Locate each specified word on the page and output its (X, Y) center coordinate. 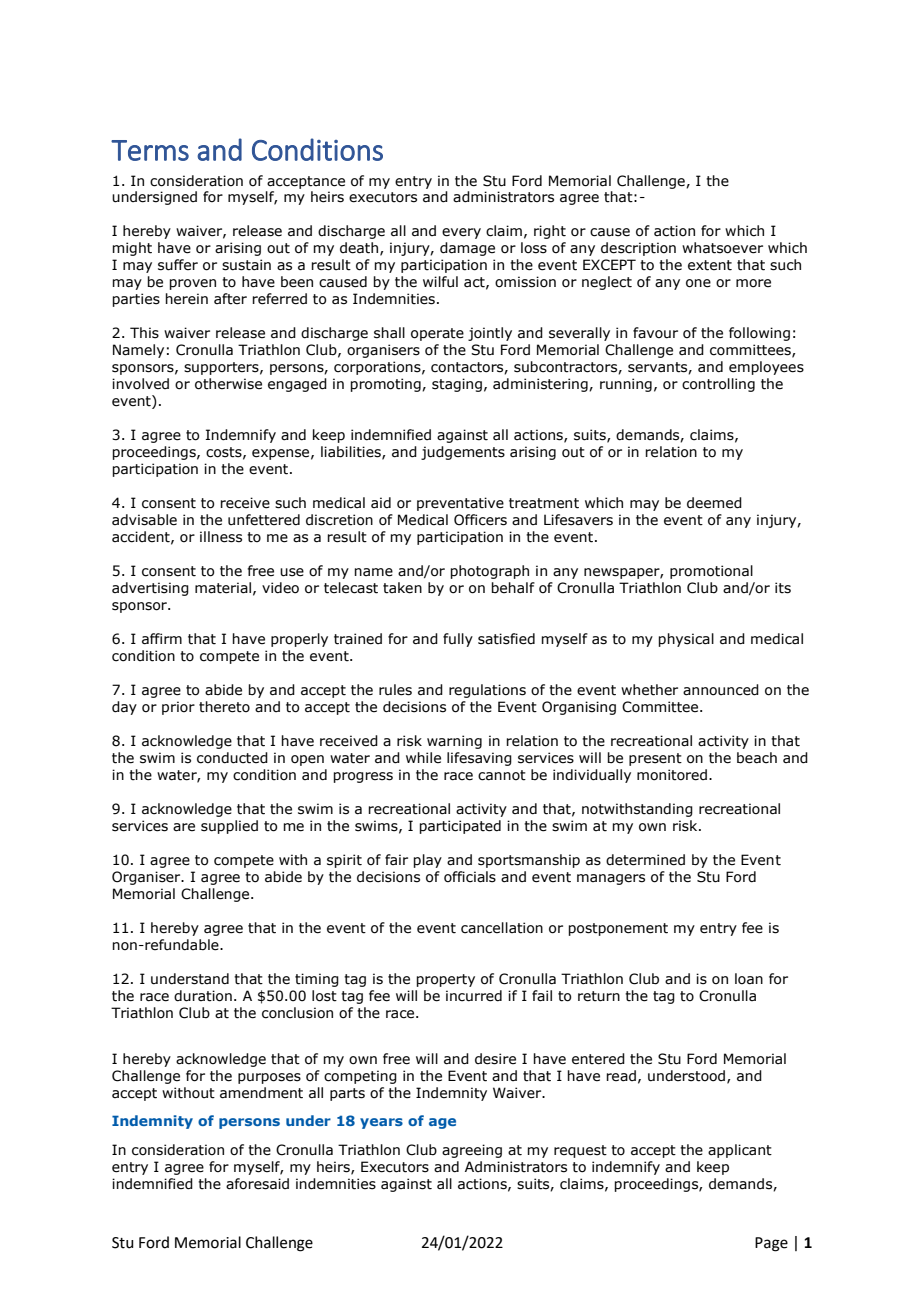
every (461, 233)
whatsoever (722, 248)
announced (721, 690)
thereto (224, 707)
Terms (150, 150)
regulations (487, 691)
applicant (740, 1151)
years (381, 1123)
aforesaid (257, 1184)
